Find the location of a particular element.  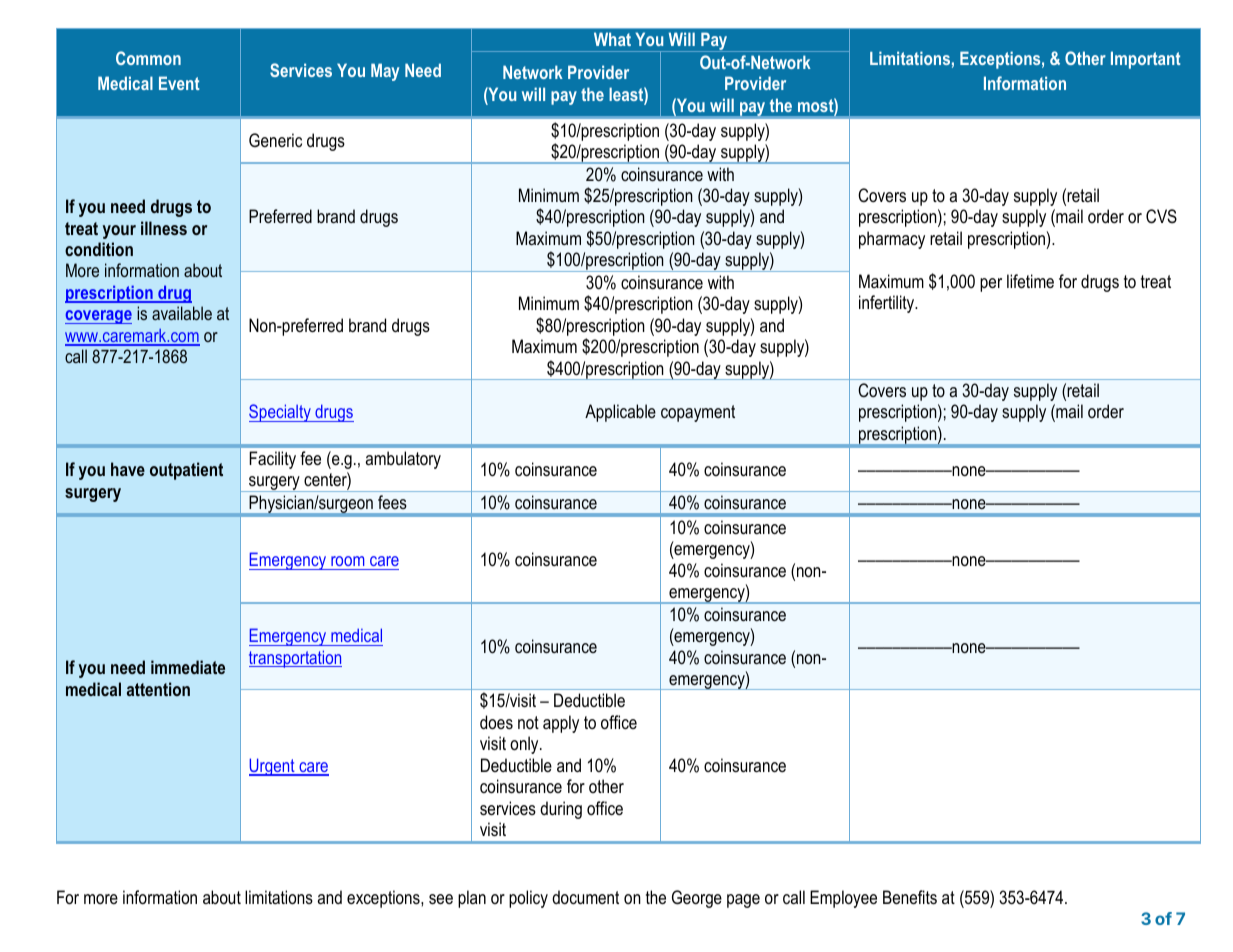

Important is located at coordinates (1146, 60).
